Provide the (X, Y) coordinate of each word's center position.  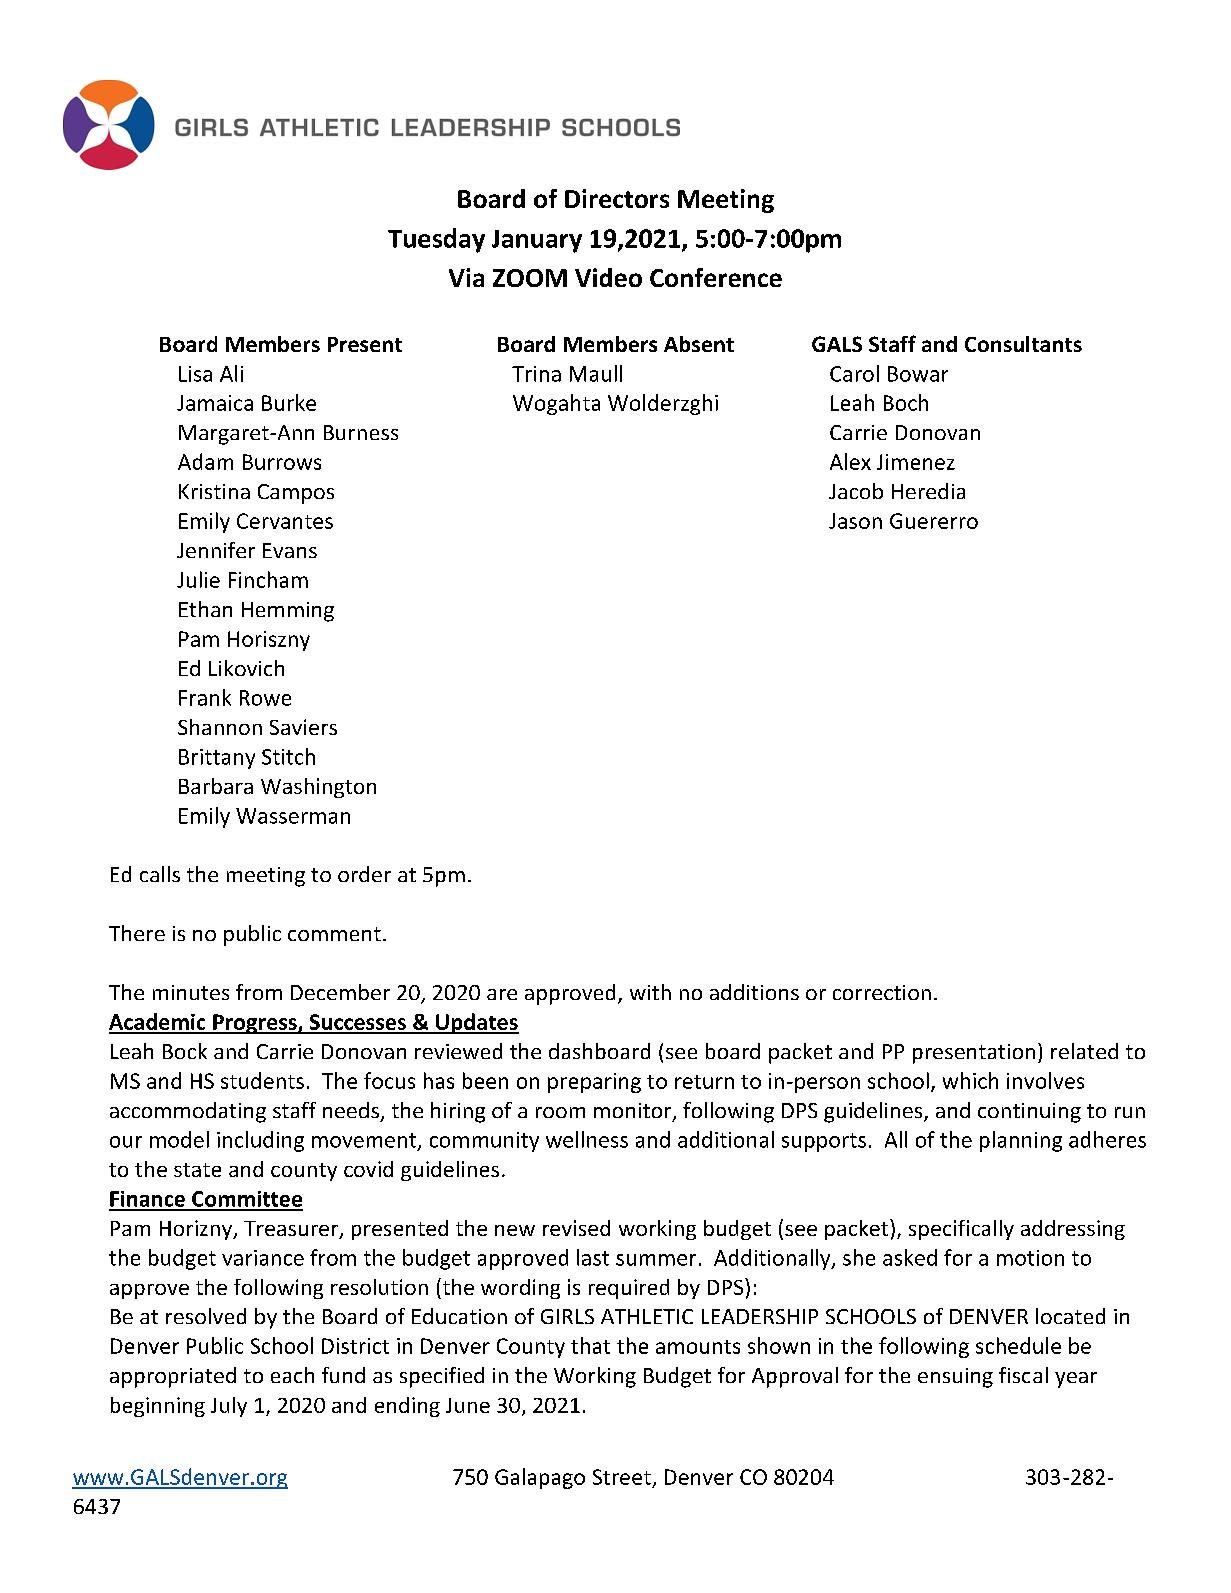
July (229, 1407)
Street (622, 1477)
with (650, 992)
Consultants (1023, 344)
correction (882, 992)
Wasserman (293, 816)
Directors (617, 198)
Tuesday (436, 240)
